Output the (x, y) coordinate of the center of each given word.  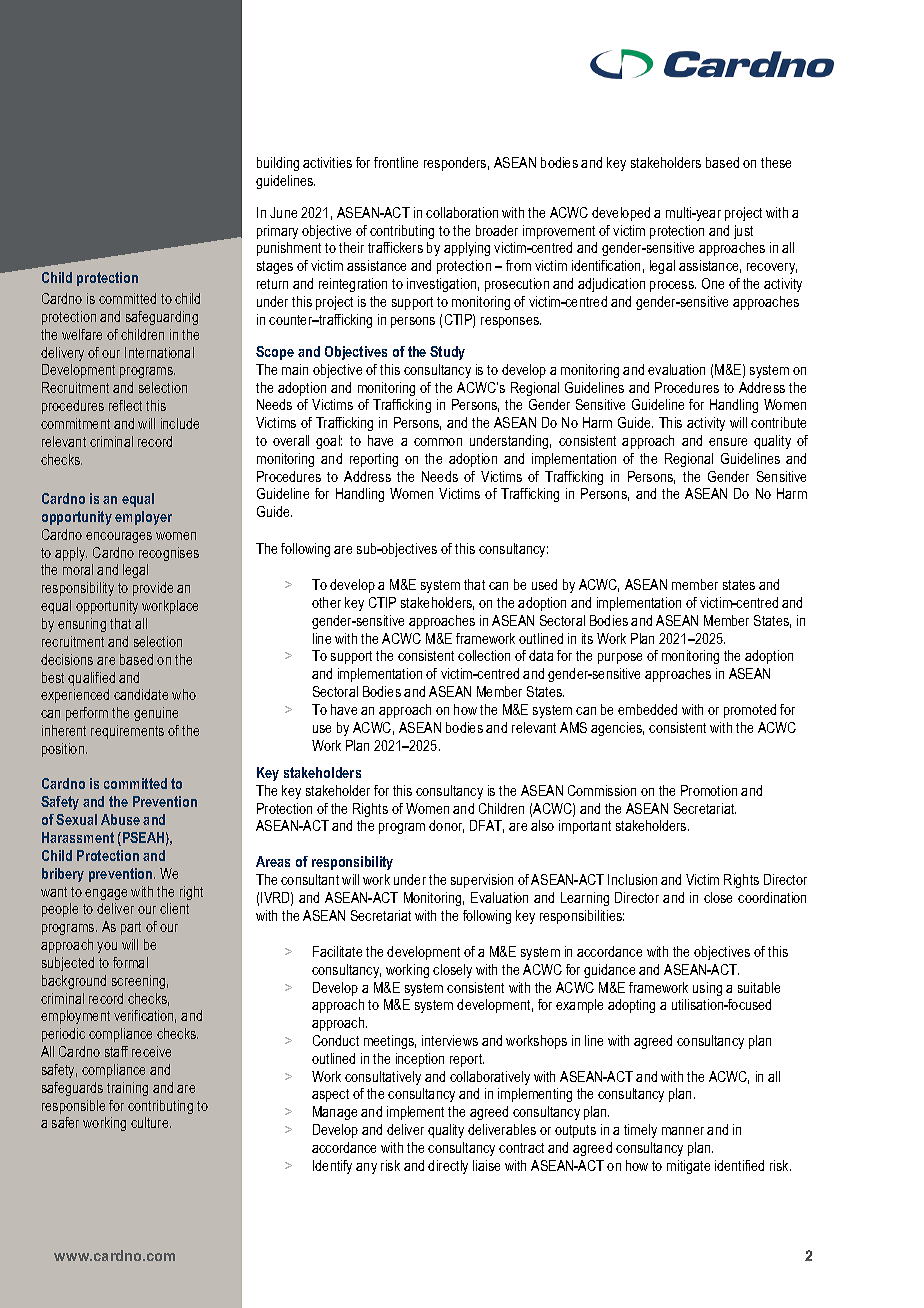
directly (448, 1167)
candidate (141, 694)
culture (151, 1122)
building (278, 164)
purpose (620, 658)
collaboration (462, 212)
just (743, 232)
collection (484, 655)
